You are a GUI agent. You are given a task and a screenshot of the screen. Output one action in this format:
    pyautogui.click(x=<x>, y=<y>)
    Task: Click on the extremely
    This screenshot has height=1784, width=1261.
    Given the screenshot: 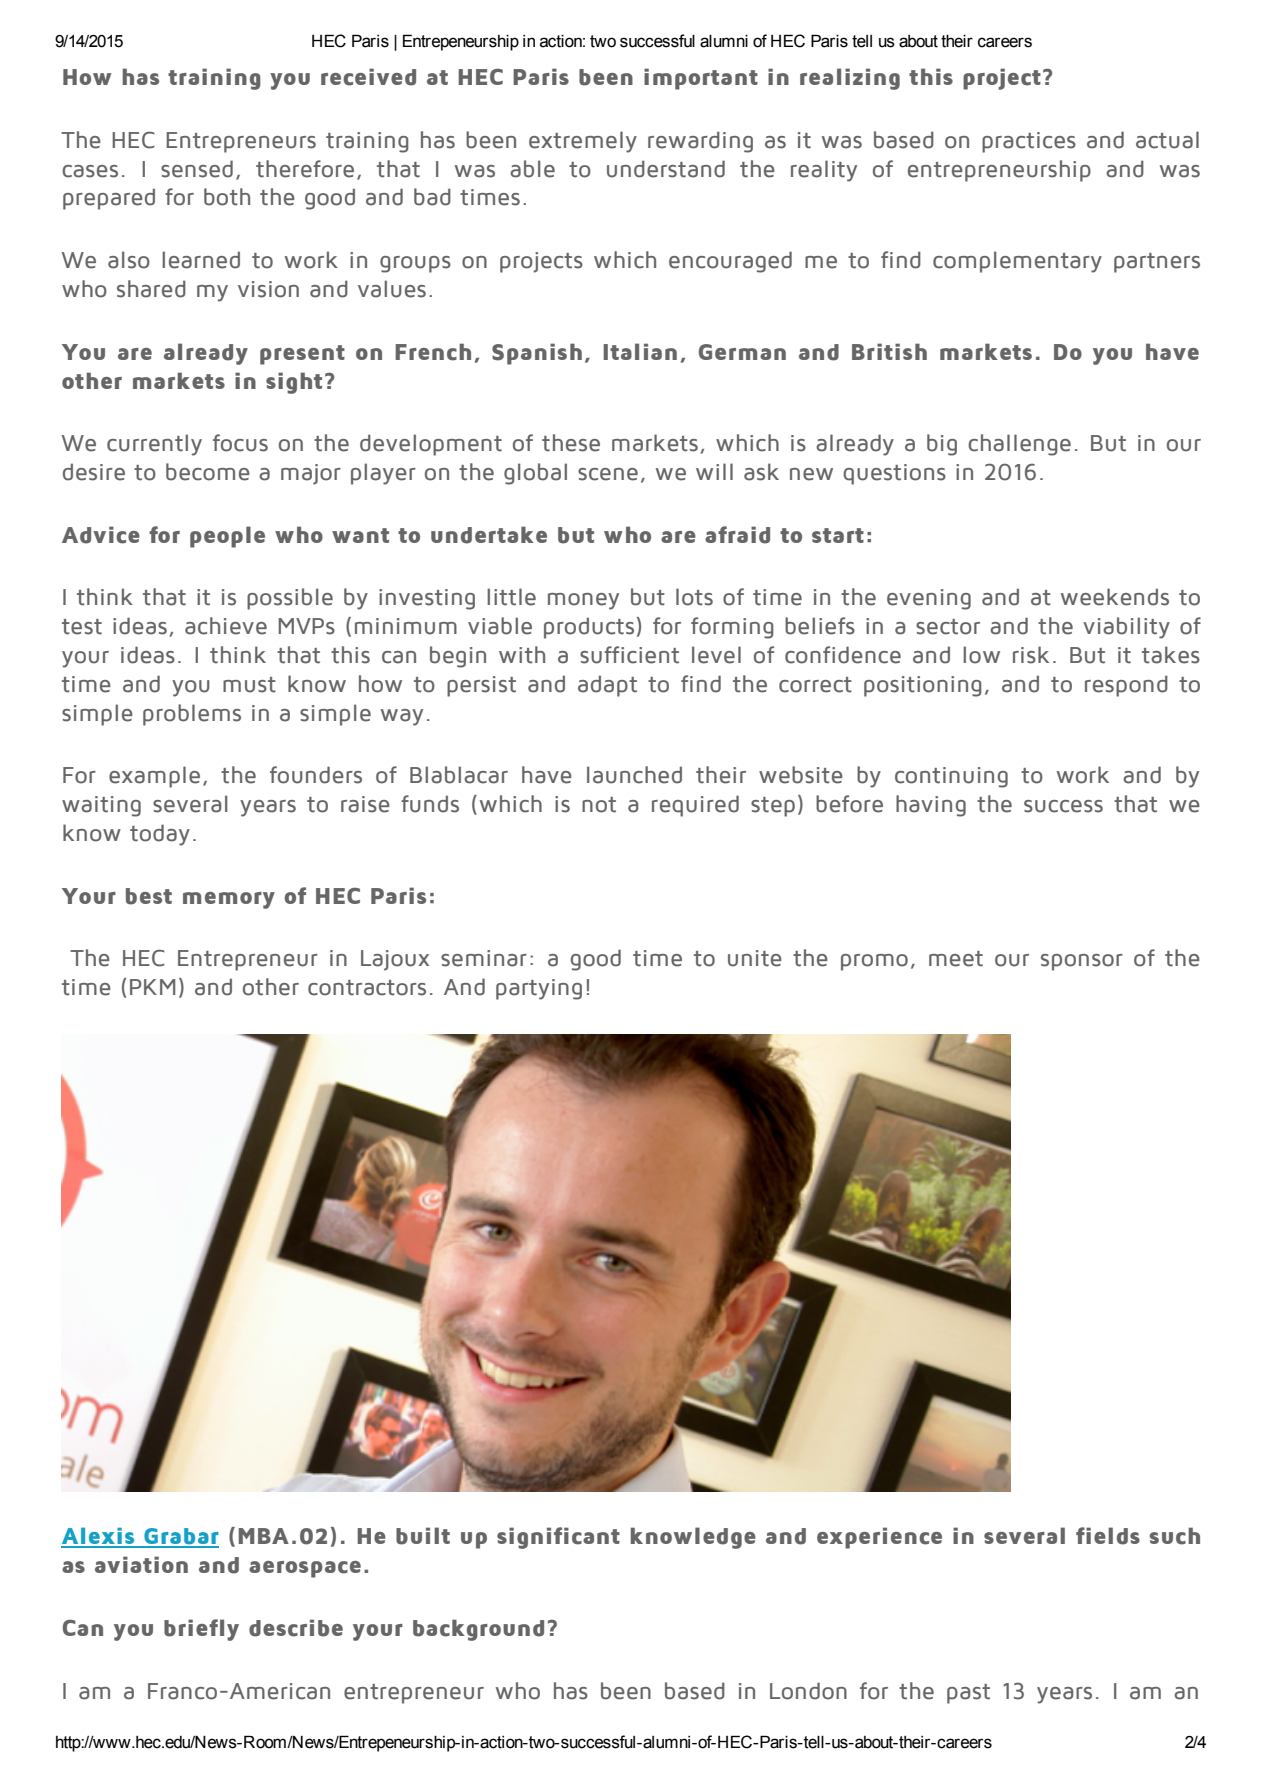 What is the action you would take?
    pyautogui.click(x=583, y=142)
